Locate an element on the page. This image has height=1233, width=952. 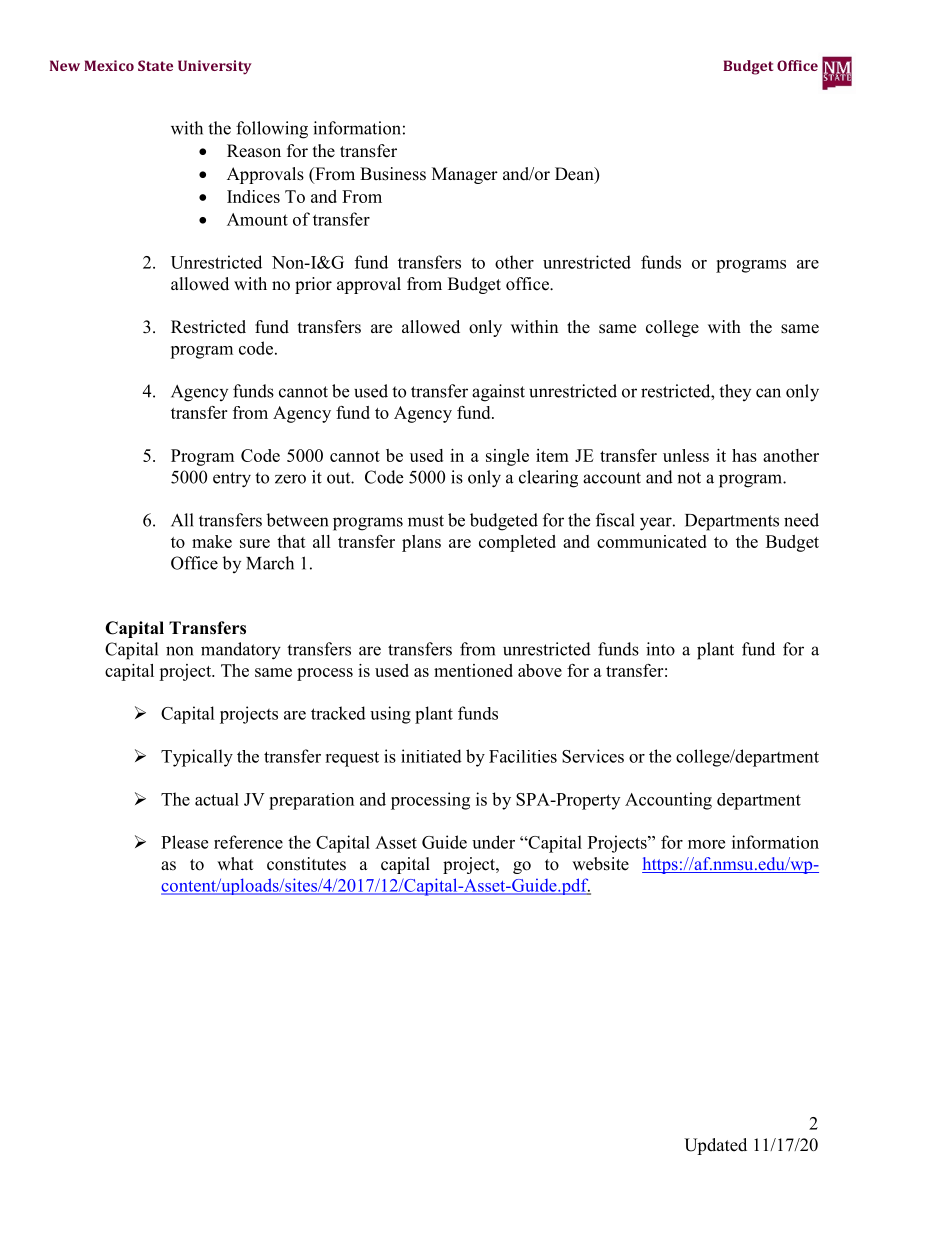
Manager is located at coordinates (465, 175).
